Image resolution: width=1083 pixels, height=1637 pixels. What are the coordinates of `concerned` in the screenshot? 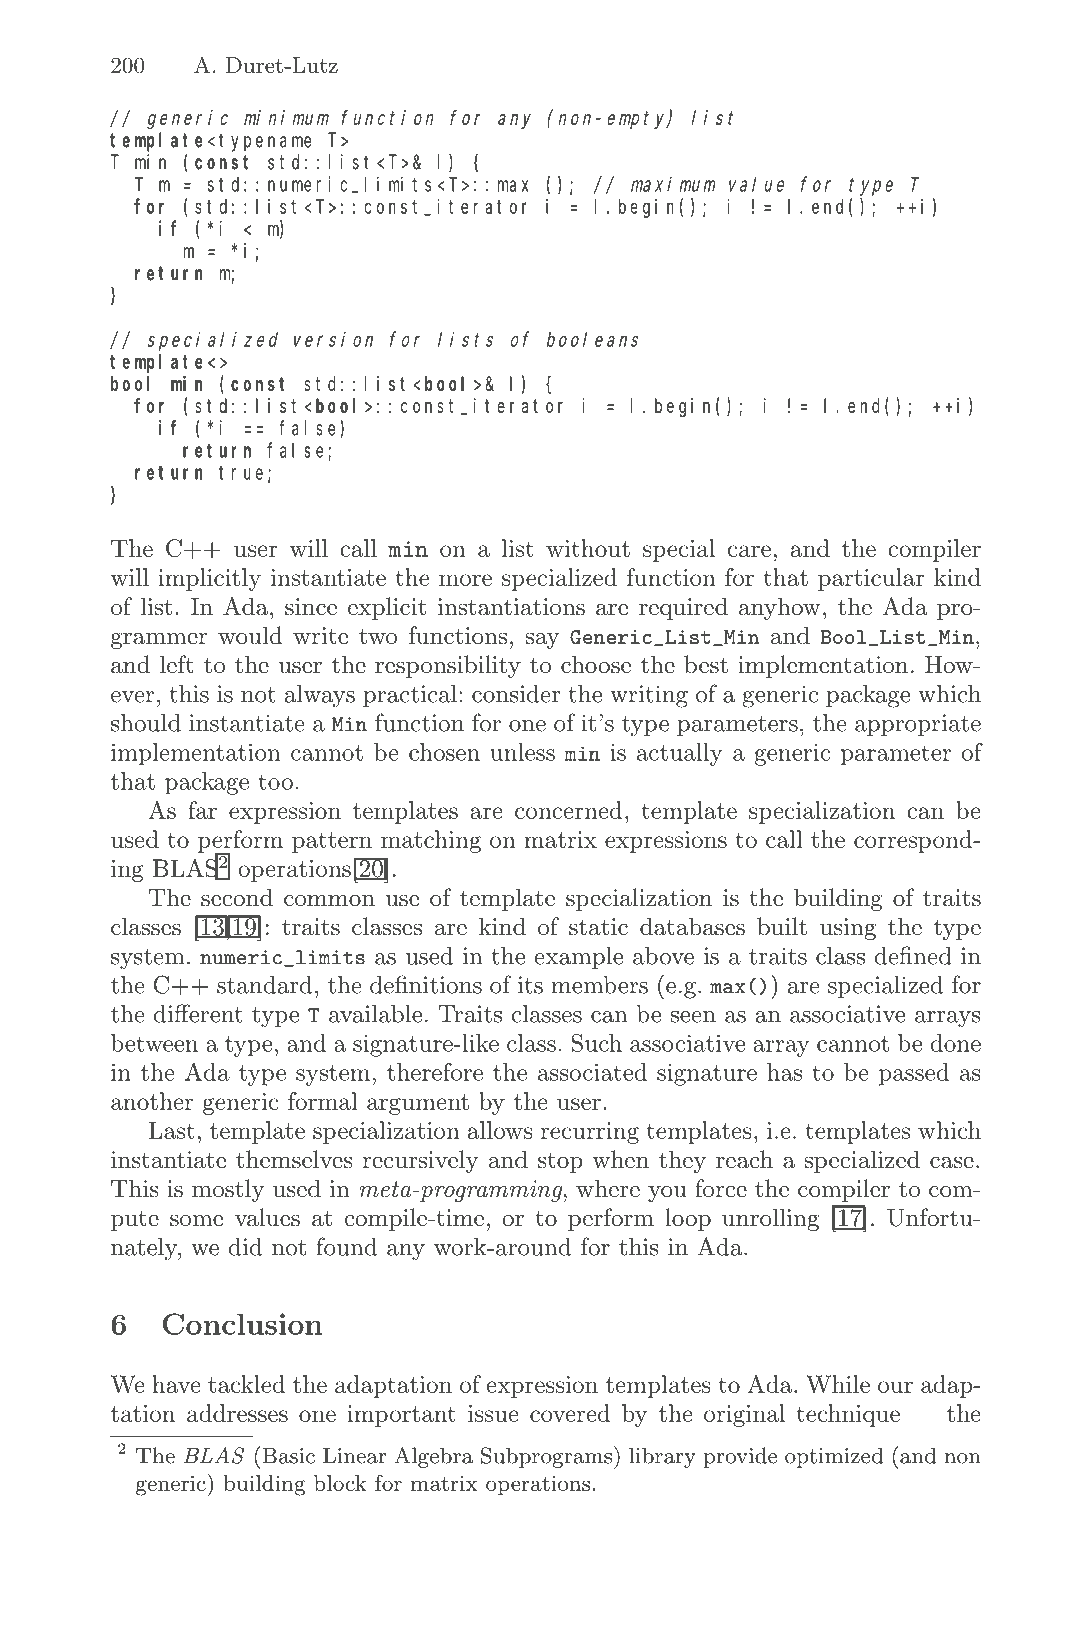 It's located at (568, 810).
